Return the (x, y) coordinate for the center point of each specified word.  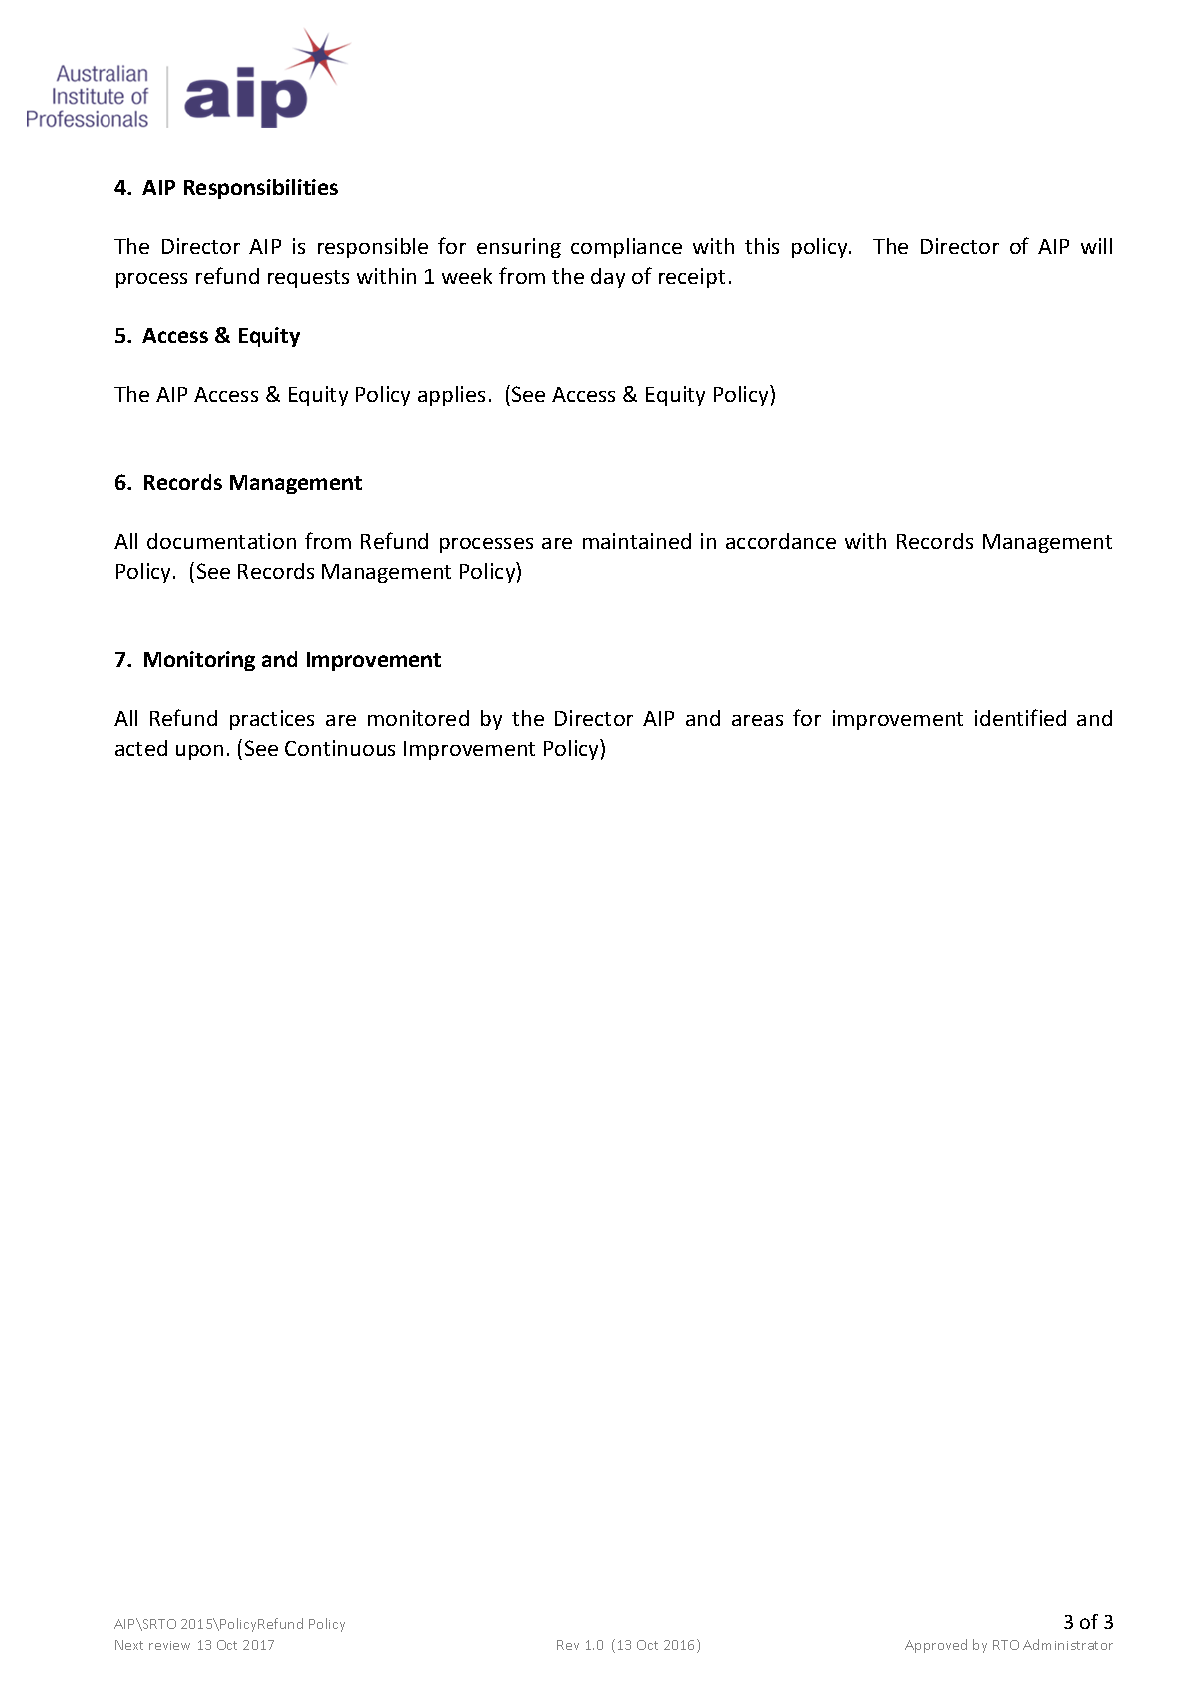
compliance (626, 248)
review (169, 1645)
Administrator (1068, 1644)
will (1096, 246)
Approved (936, 1646)
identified (1020, 717)
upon (199, 752)
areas (757, 720)
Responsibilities (261, 189)
